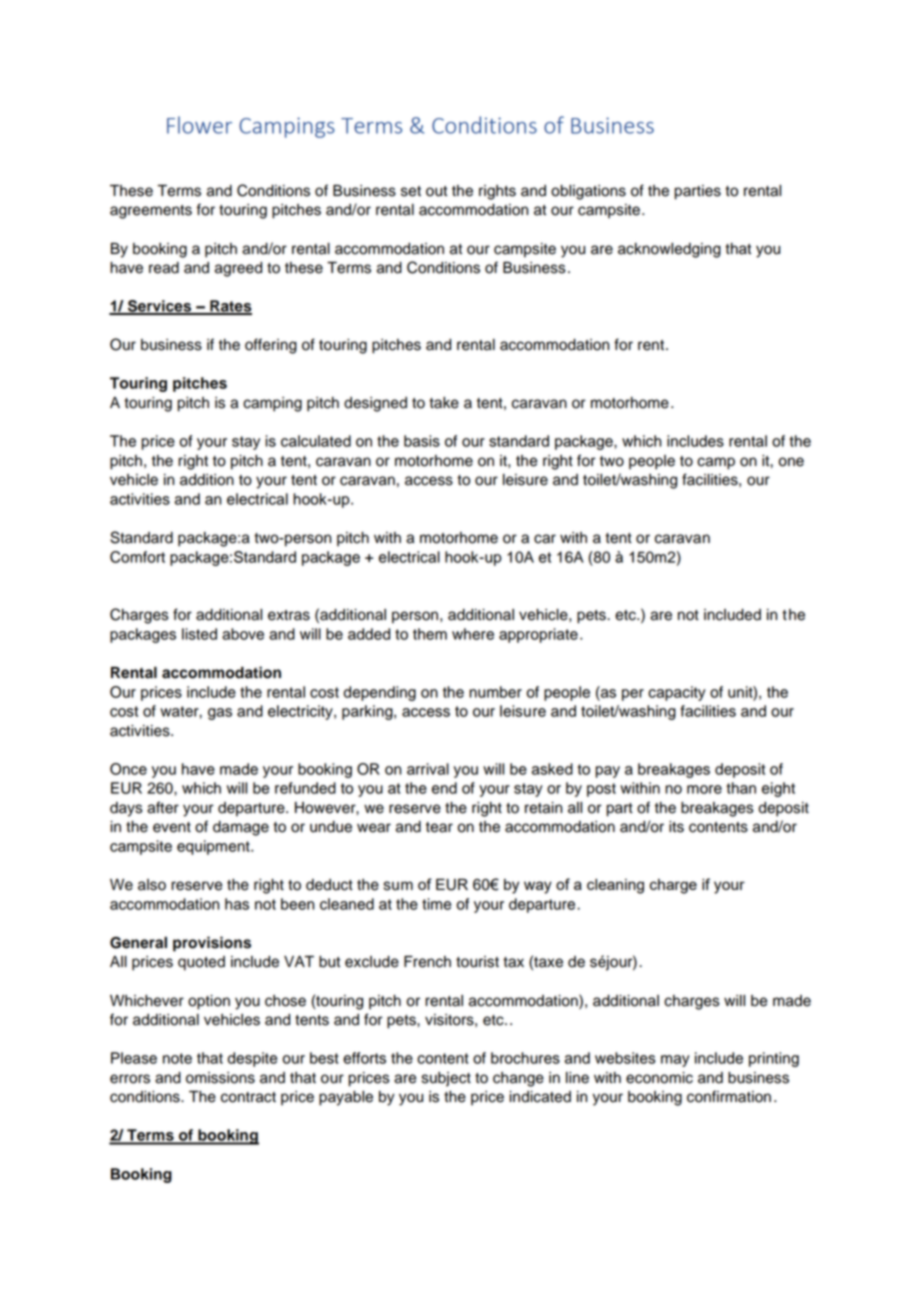  Describe the element at coordinates (473, 634) in the screenshot. I see `where` at that location.
